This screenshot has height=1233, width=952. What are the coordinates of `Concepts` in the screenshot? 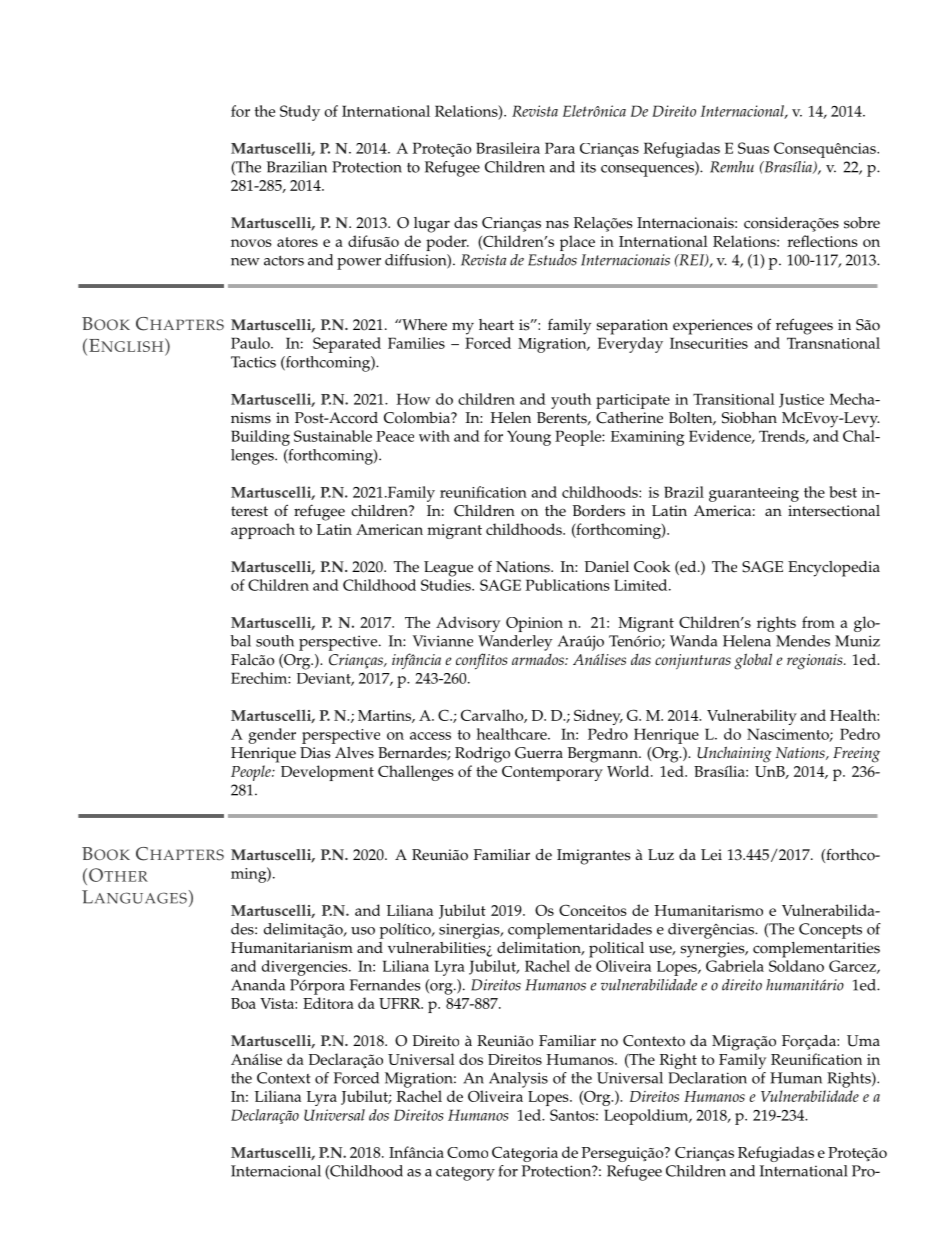 It's located at (830, 931).
